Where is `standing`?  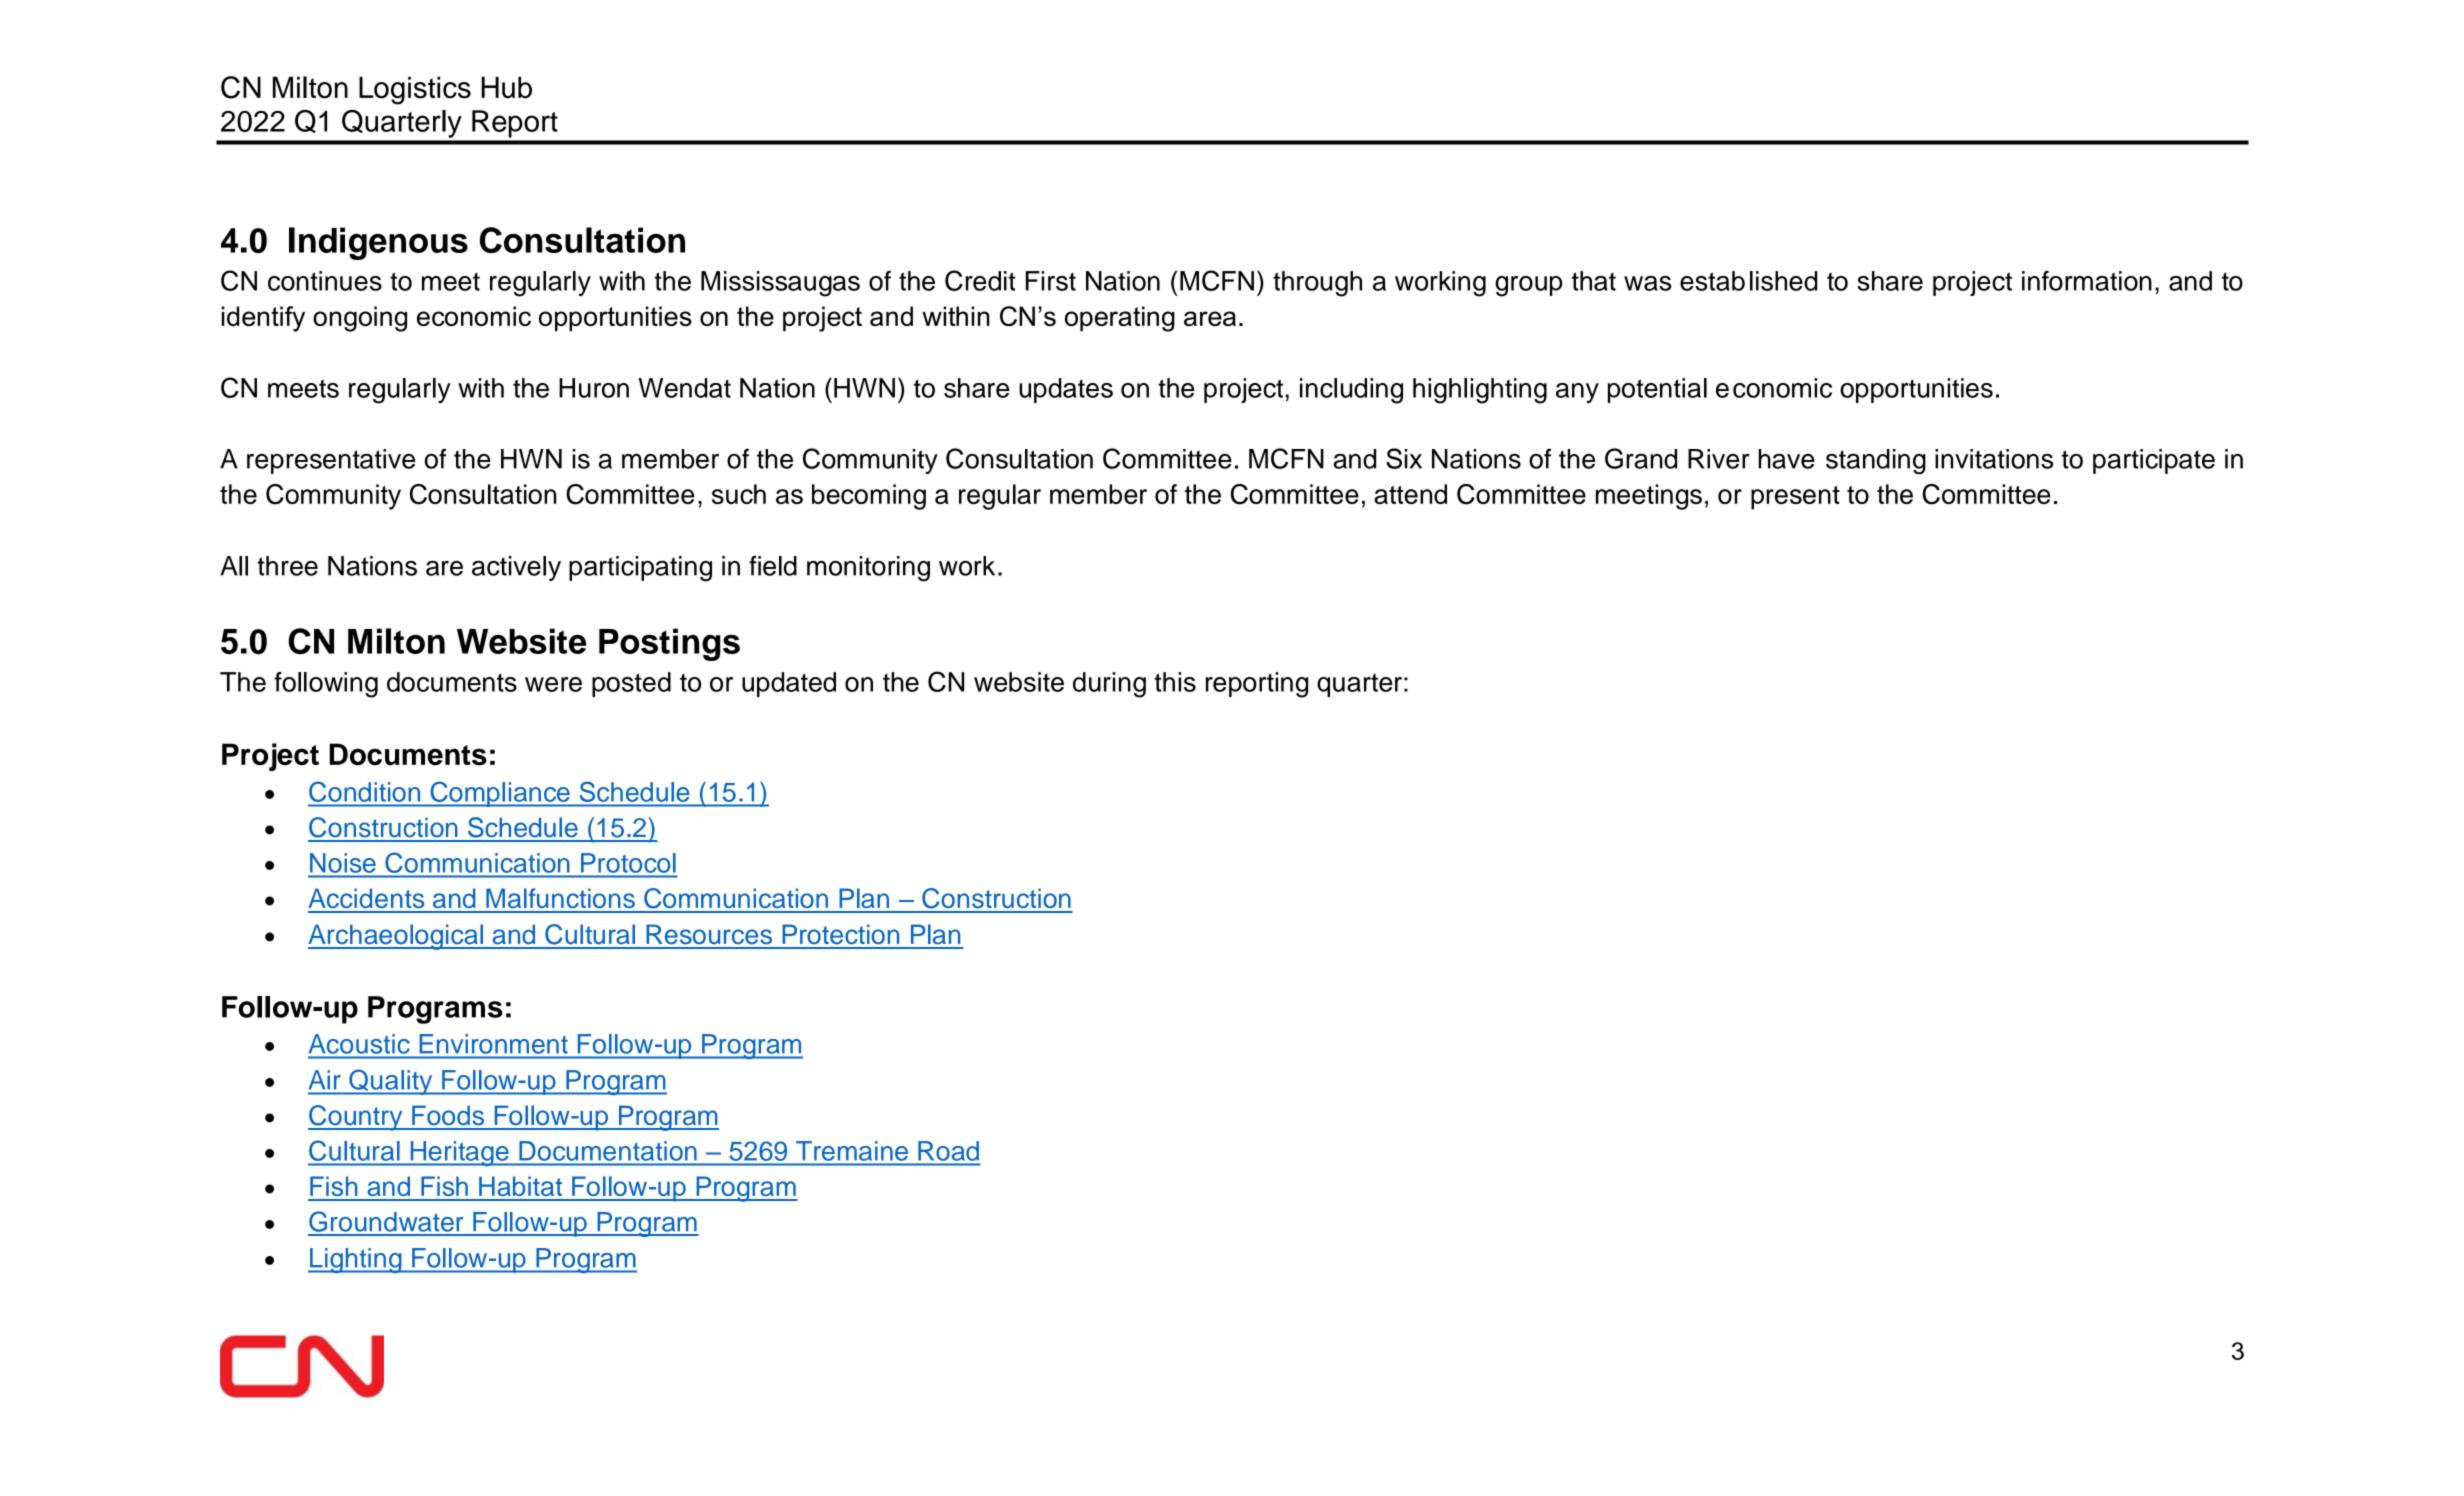
standing is located at coordinates (1876, 462).
